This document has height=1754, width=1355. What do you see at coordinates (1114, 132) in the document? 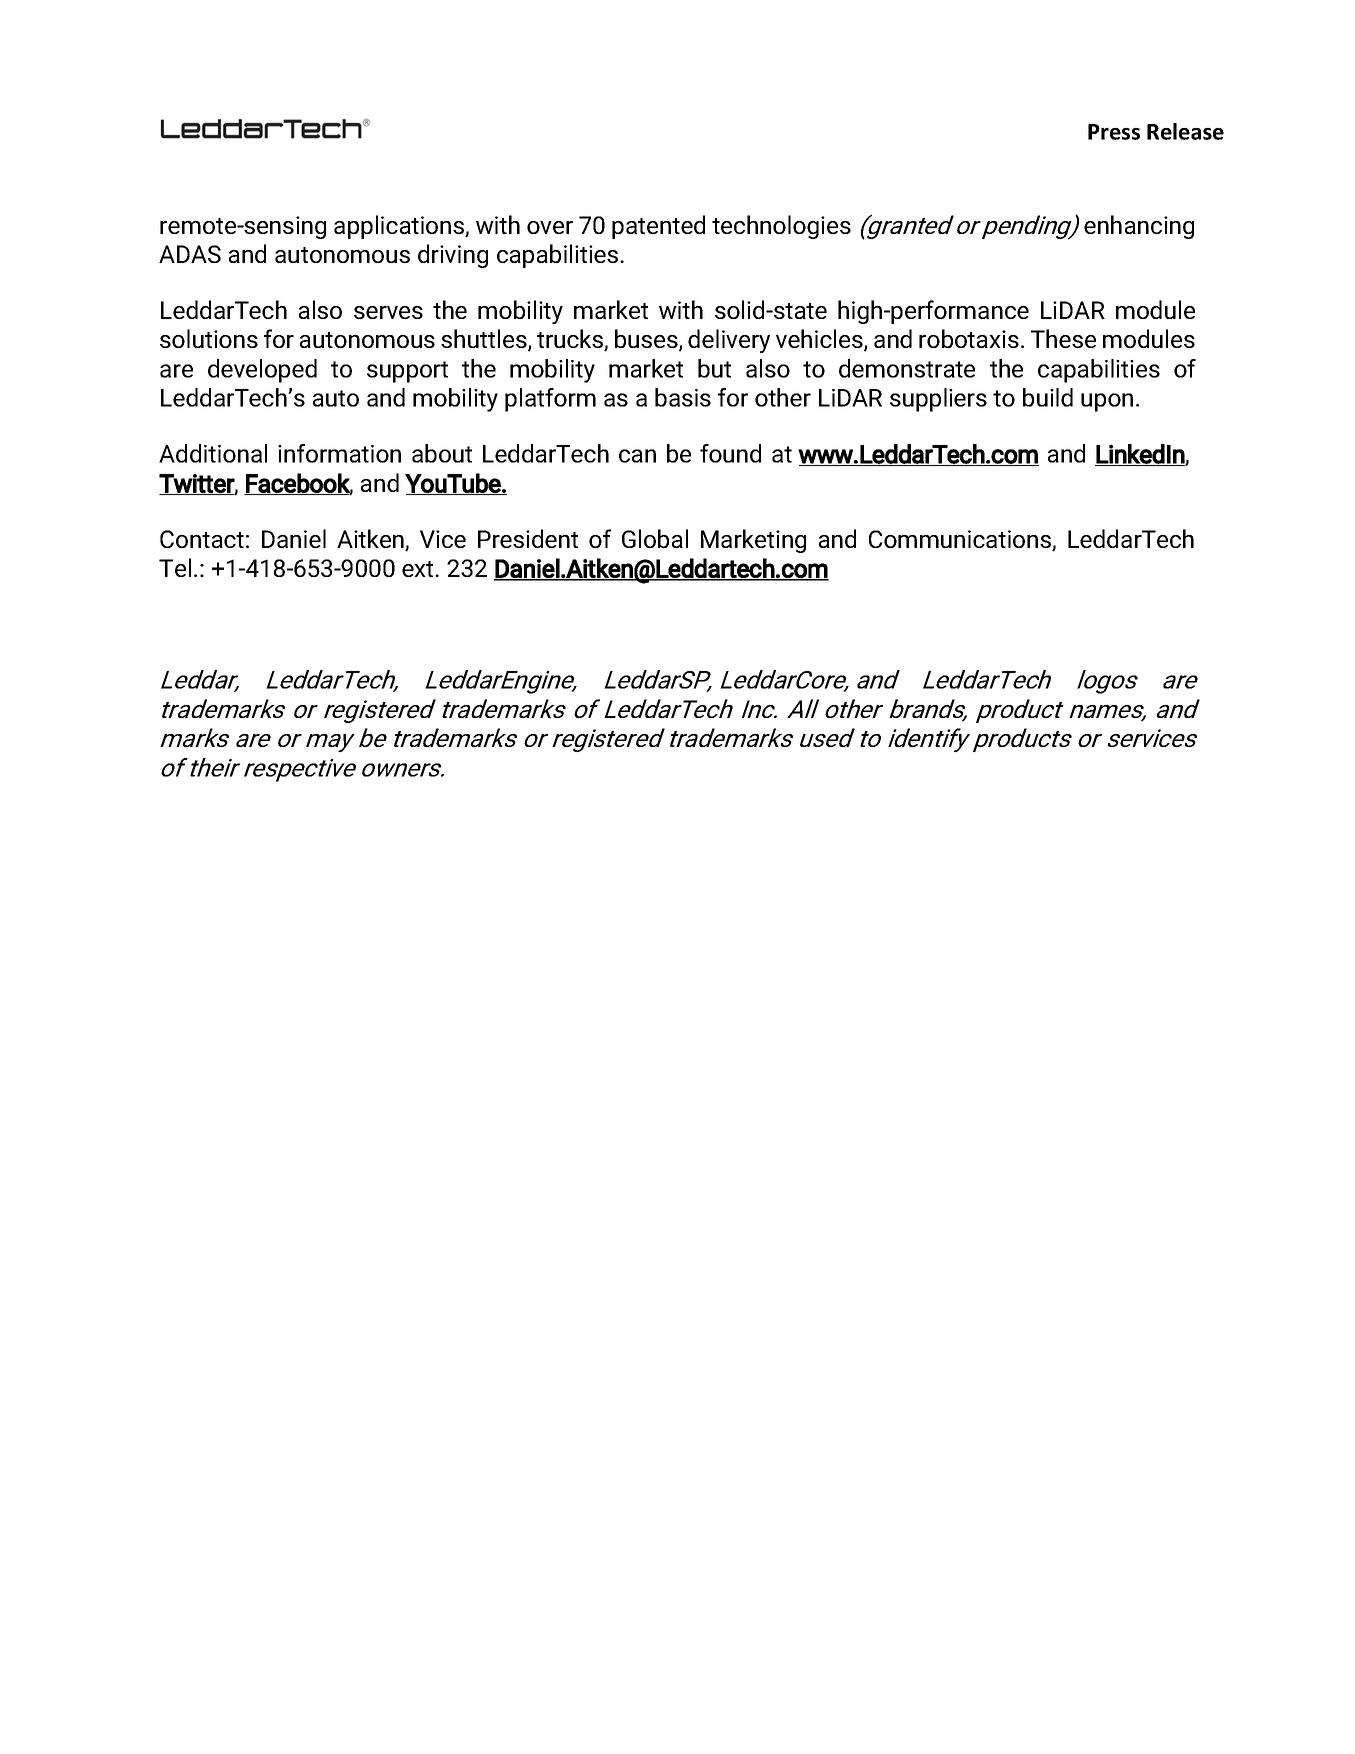
I see `Press` at bounding box center [1114, 132].
